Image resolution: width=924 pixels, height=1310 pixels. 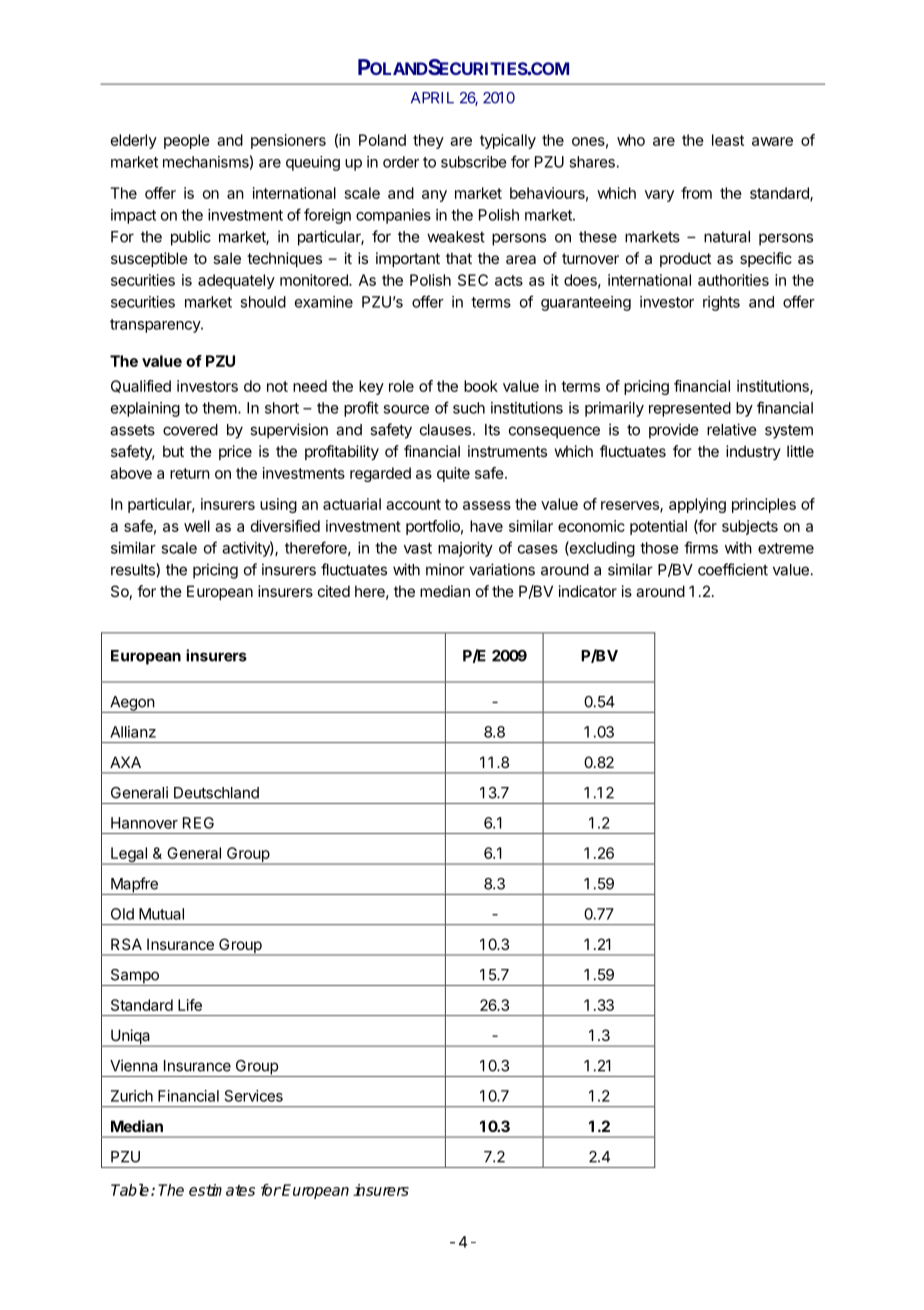 I want to click on estimates, so click(x=222, y=1190).
